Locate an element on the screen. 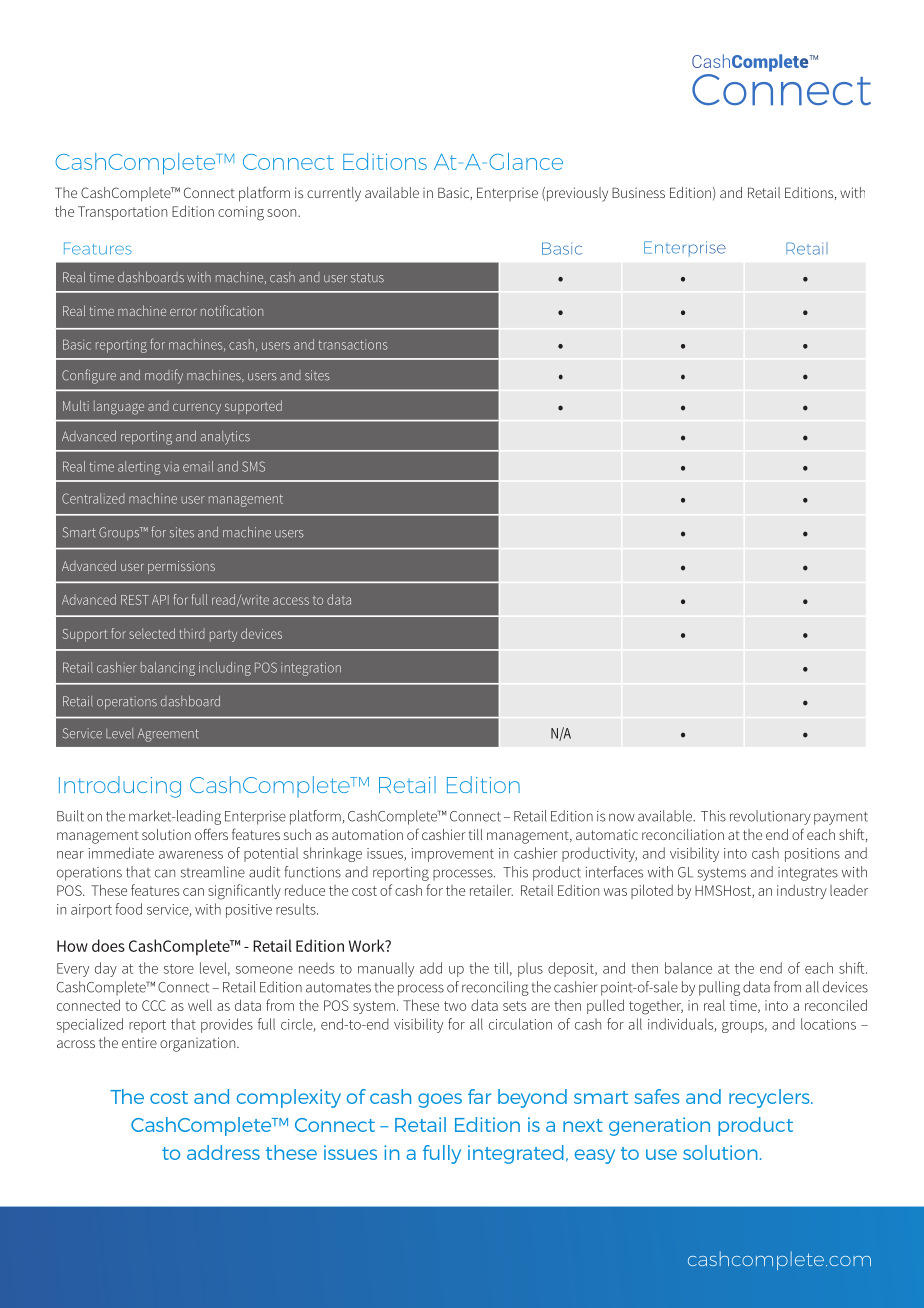  goes is located at coordinates (440, 1100).
